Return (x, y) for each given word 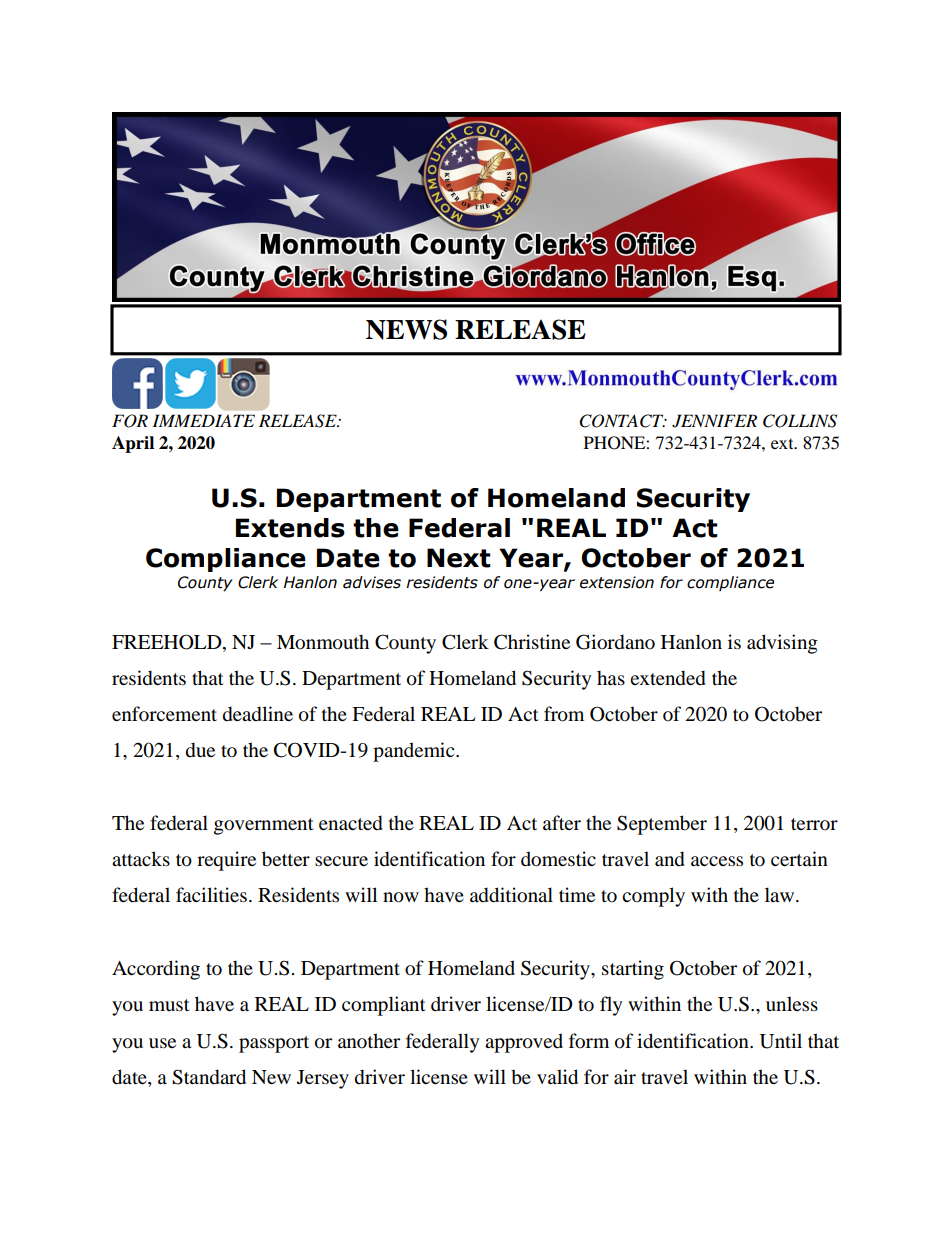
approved (524, 1043)
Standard (209, 1077)
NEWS (406, 329)
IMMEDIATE (203, 420)
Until (781, 1041)
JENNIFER (714, 421)
